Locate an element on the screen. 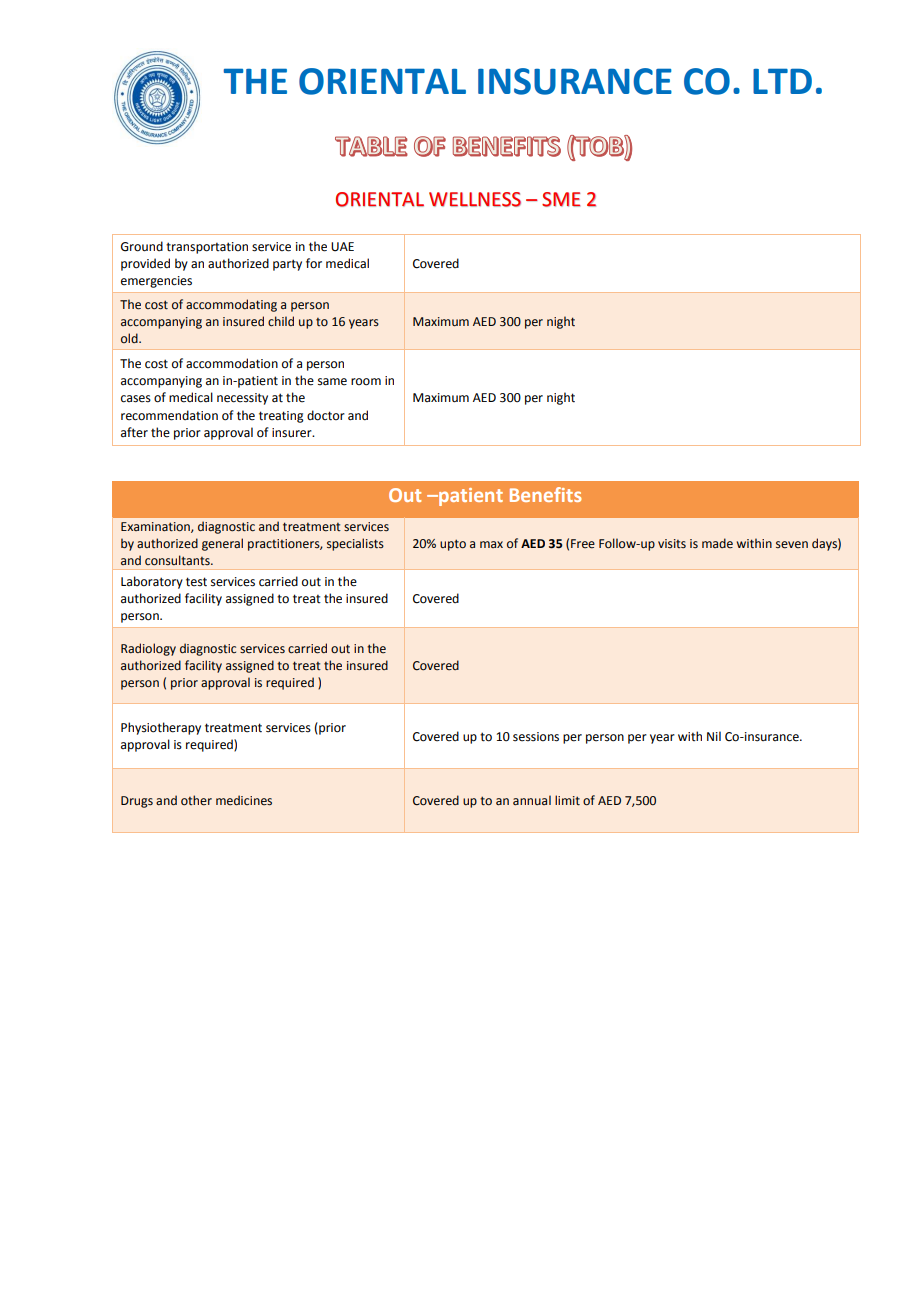 The image size is (924, 1308). visits is located at coordinates (672, 543).
